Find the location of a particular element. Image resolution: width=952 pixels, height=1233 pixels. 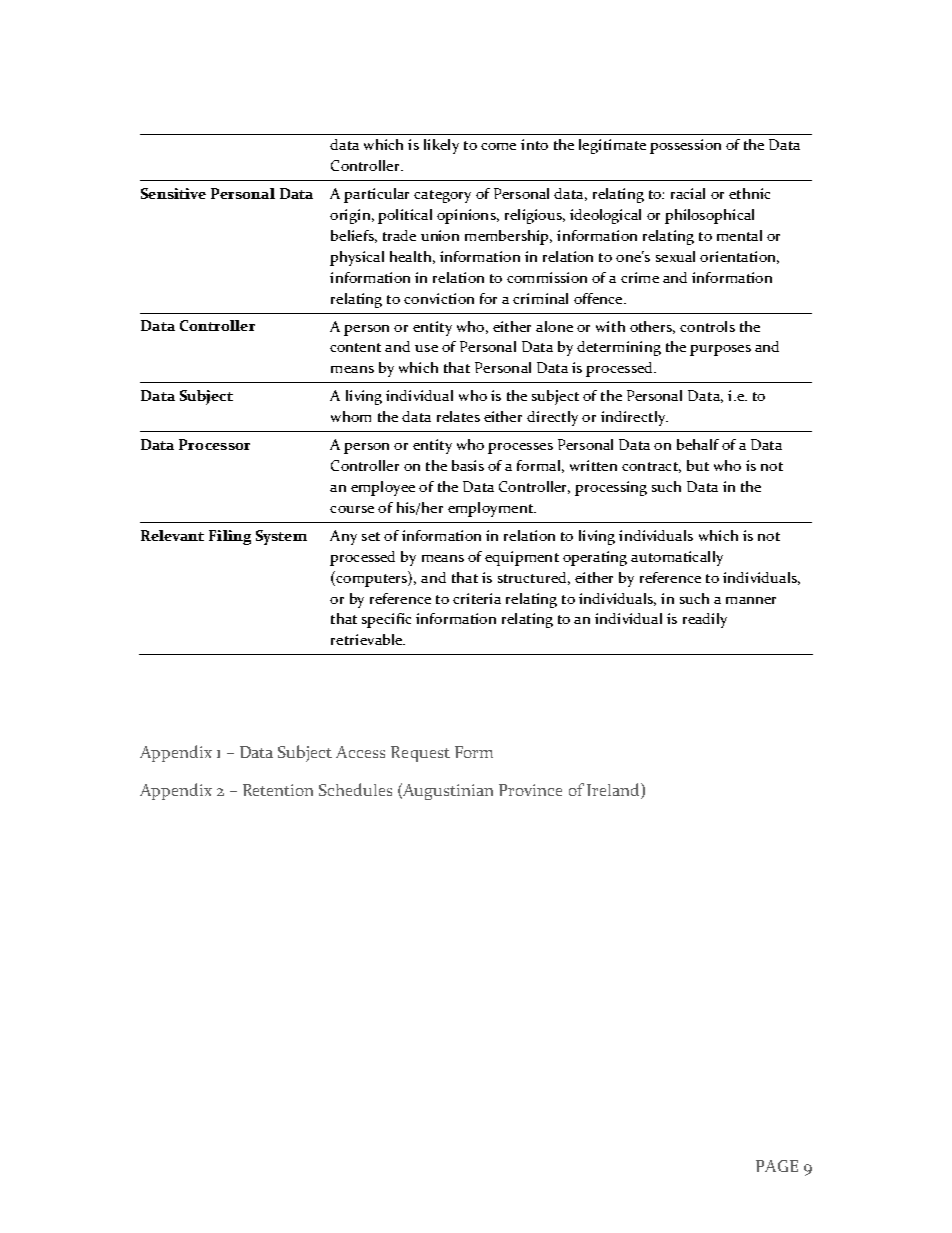

Ireland is located at coordinates (614, 791).
